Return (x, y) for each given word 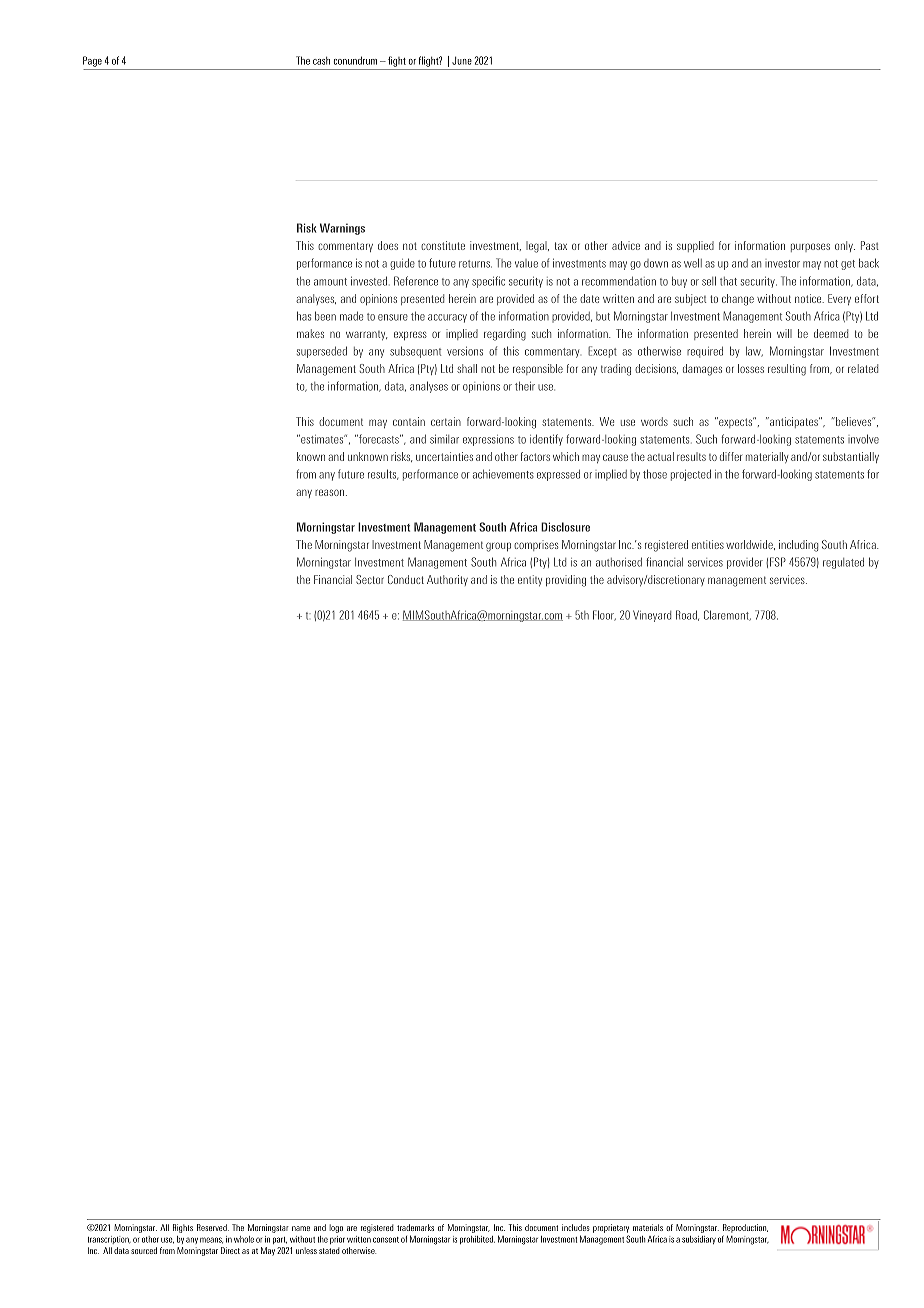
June (462, 61)
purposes (810, 247)
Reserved (213, 1227)
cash (321, 61)
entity (530, 580)
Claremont (727, 615)
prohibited (477, 1240)
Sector (370, 579)
